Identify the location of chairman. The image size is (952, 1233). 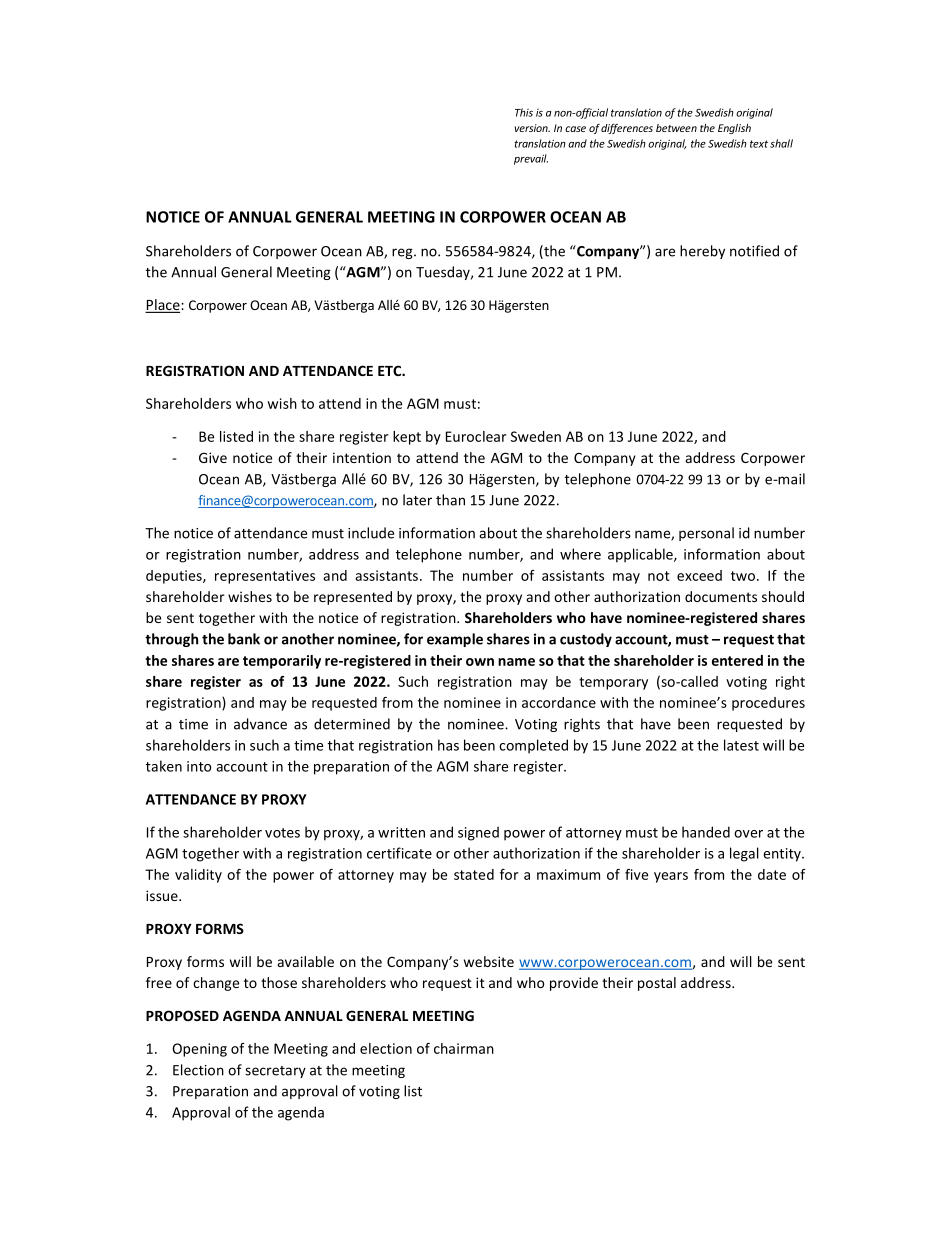
(464, 1048).
